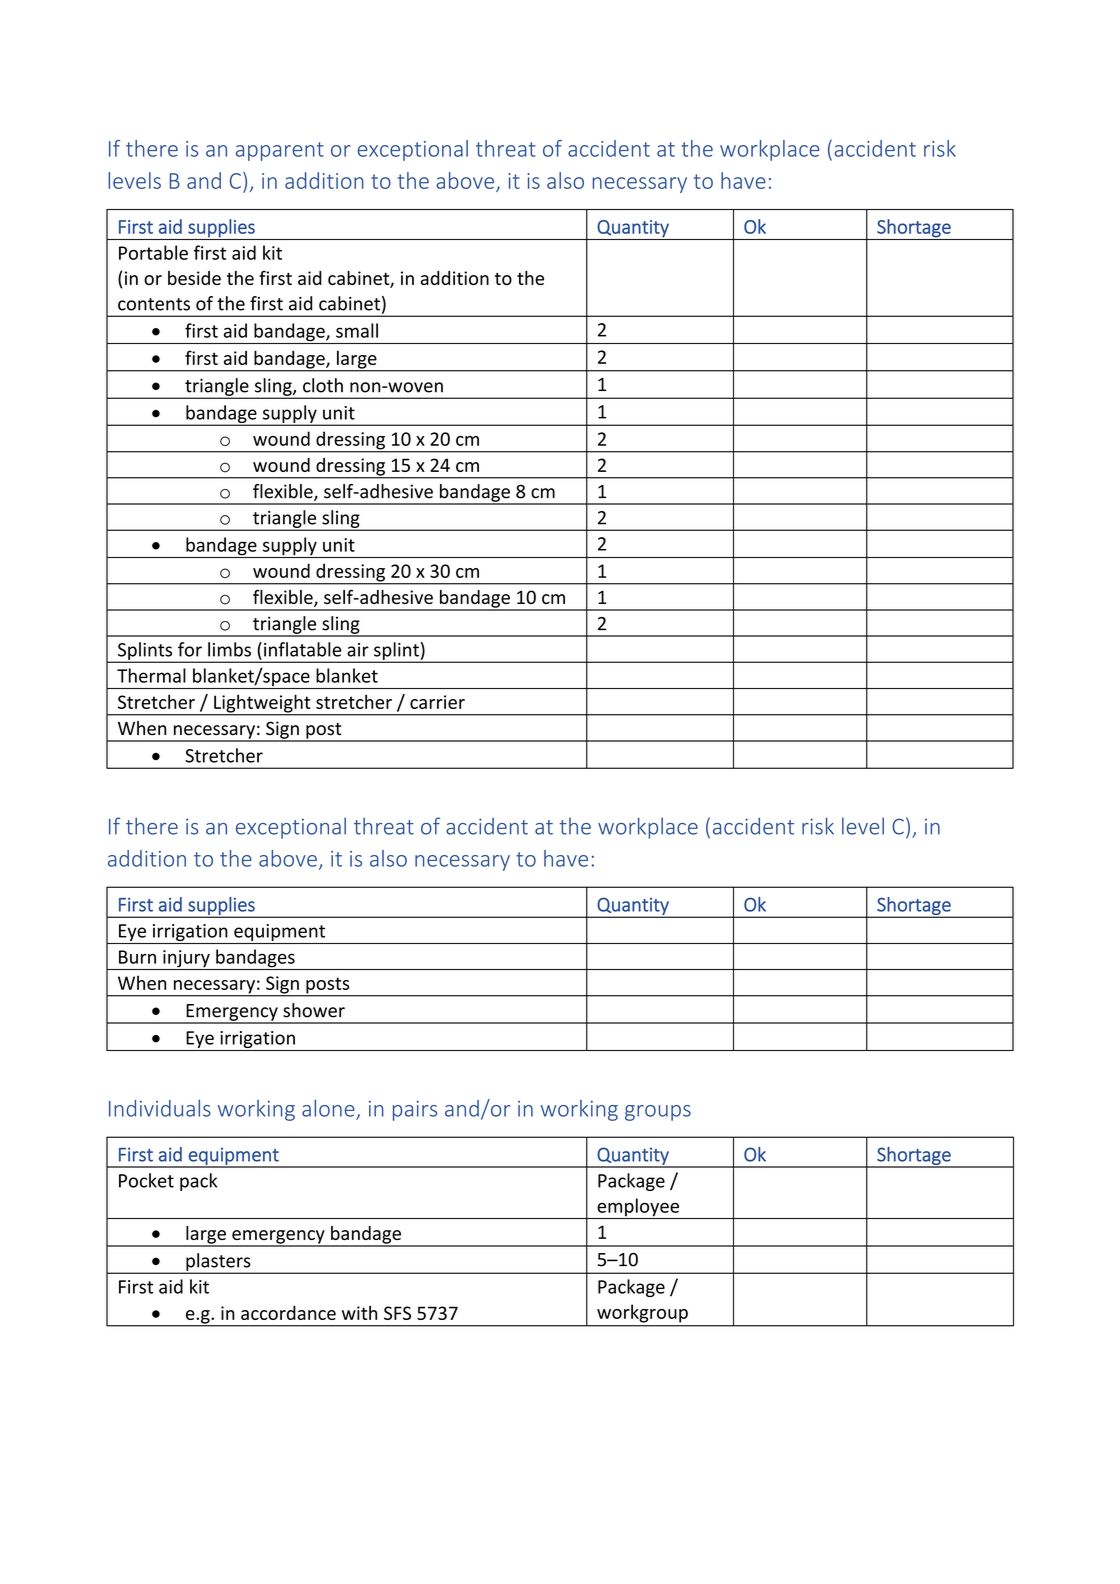  I want to click on for, so click(190, 649).
